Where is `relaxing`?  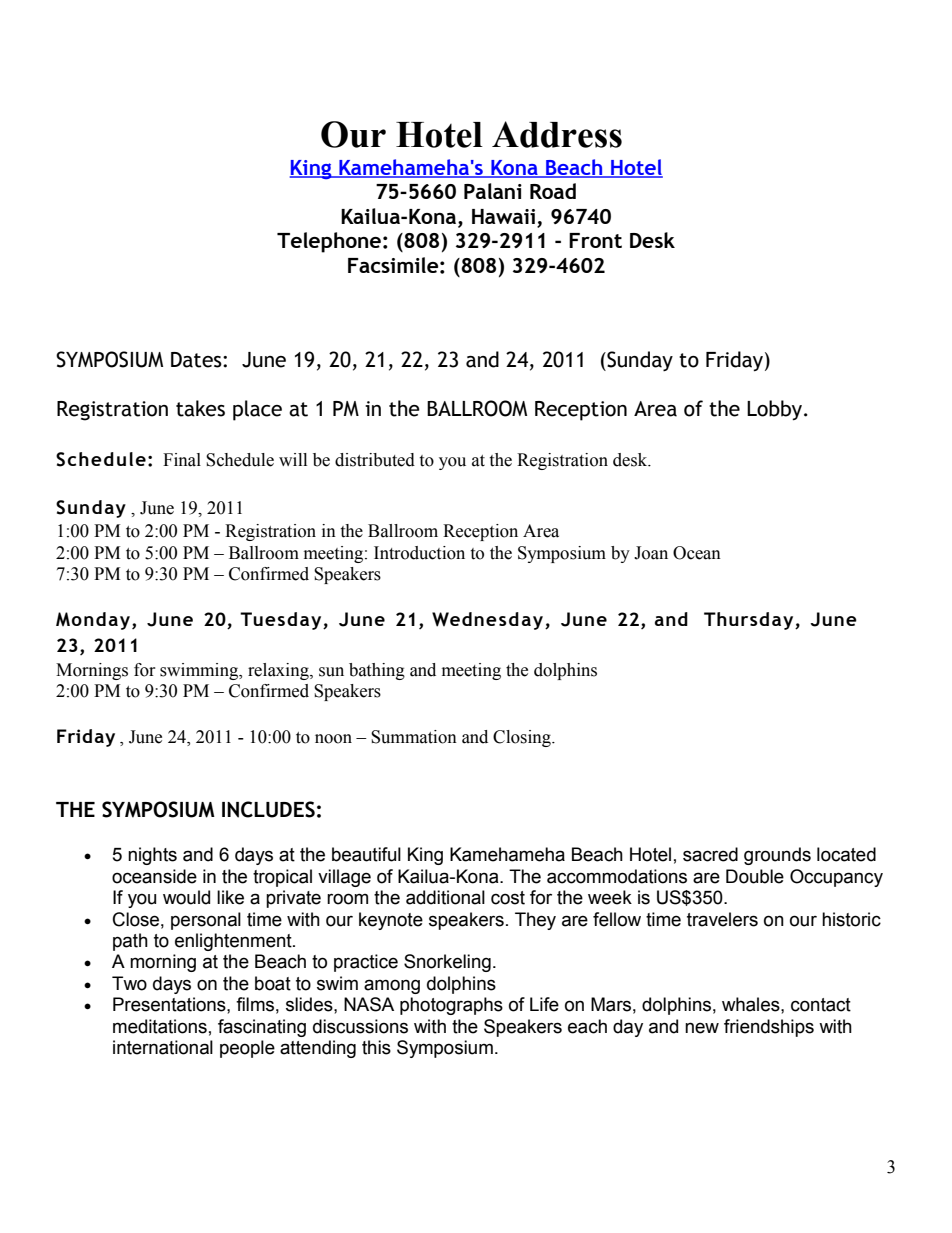
relaxing is located at coordinates (279, 671).
